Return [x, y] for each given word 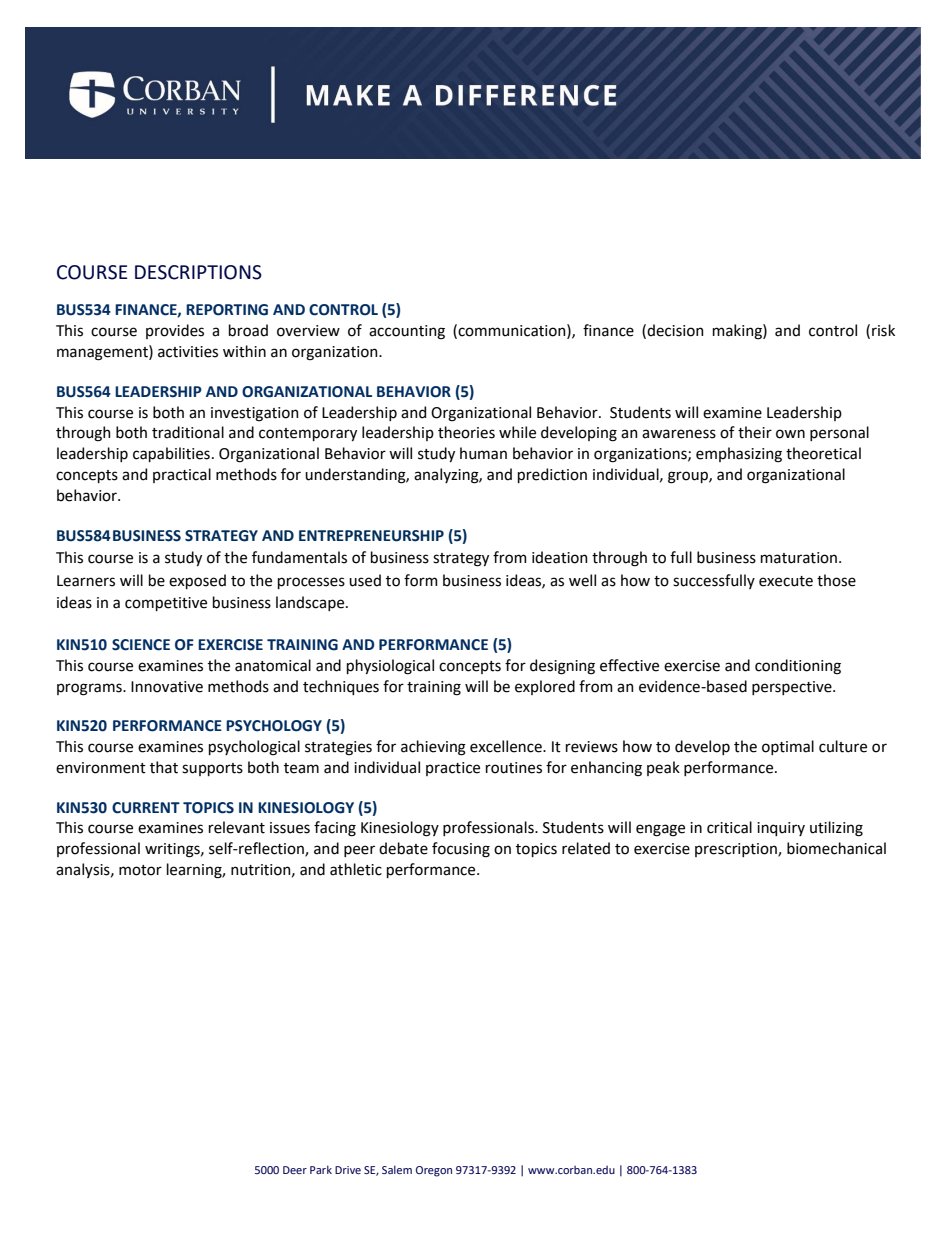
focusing [461, 850]
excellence [507, 746]
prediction [552, 475]
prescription [737, 850]
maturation [800, 558]
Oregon [434, 1171]
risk [883, 330]
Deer [295, 1170]
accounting [407, 332]
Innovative [167, 687]
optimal [788, 747]
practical [182, 475]
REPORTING [227, 310]
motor [140, 870]
